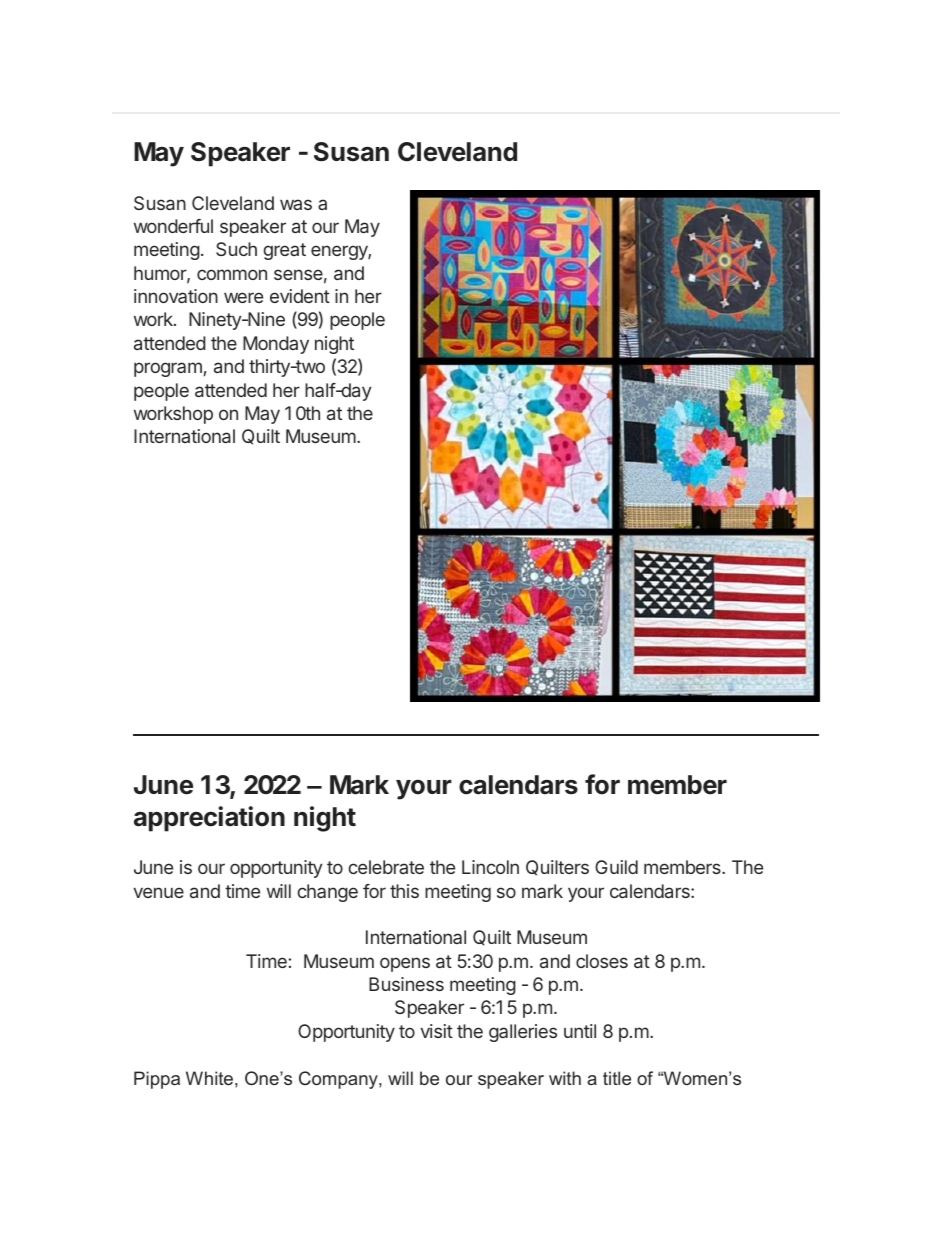 Image resolution: width=952 pixels, height=1233 pixels. What do you see at coordinates (386, 867) in the screenshot?
I see `celebrate` at bounding box center [386, 867].
